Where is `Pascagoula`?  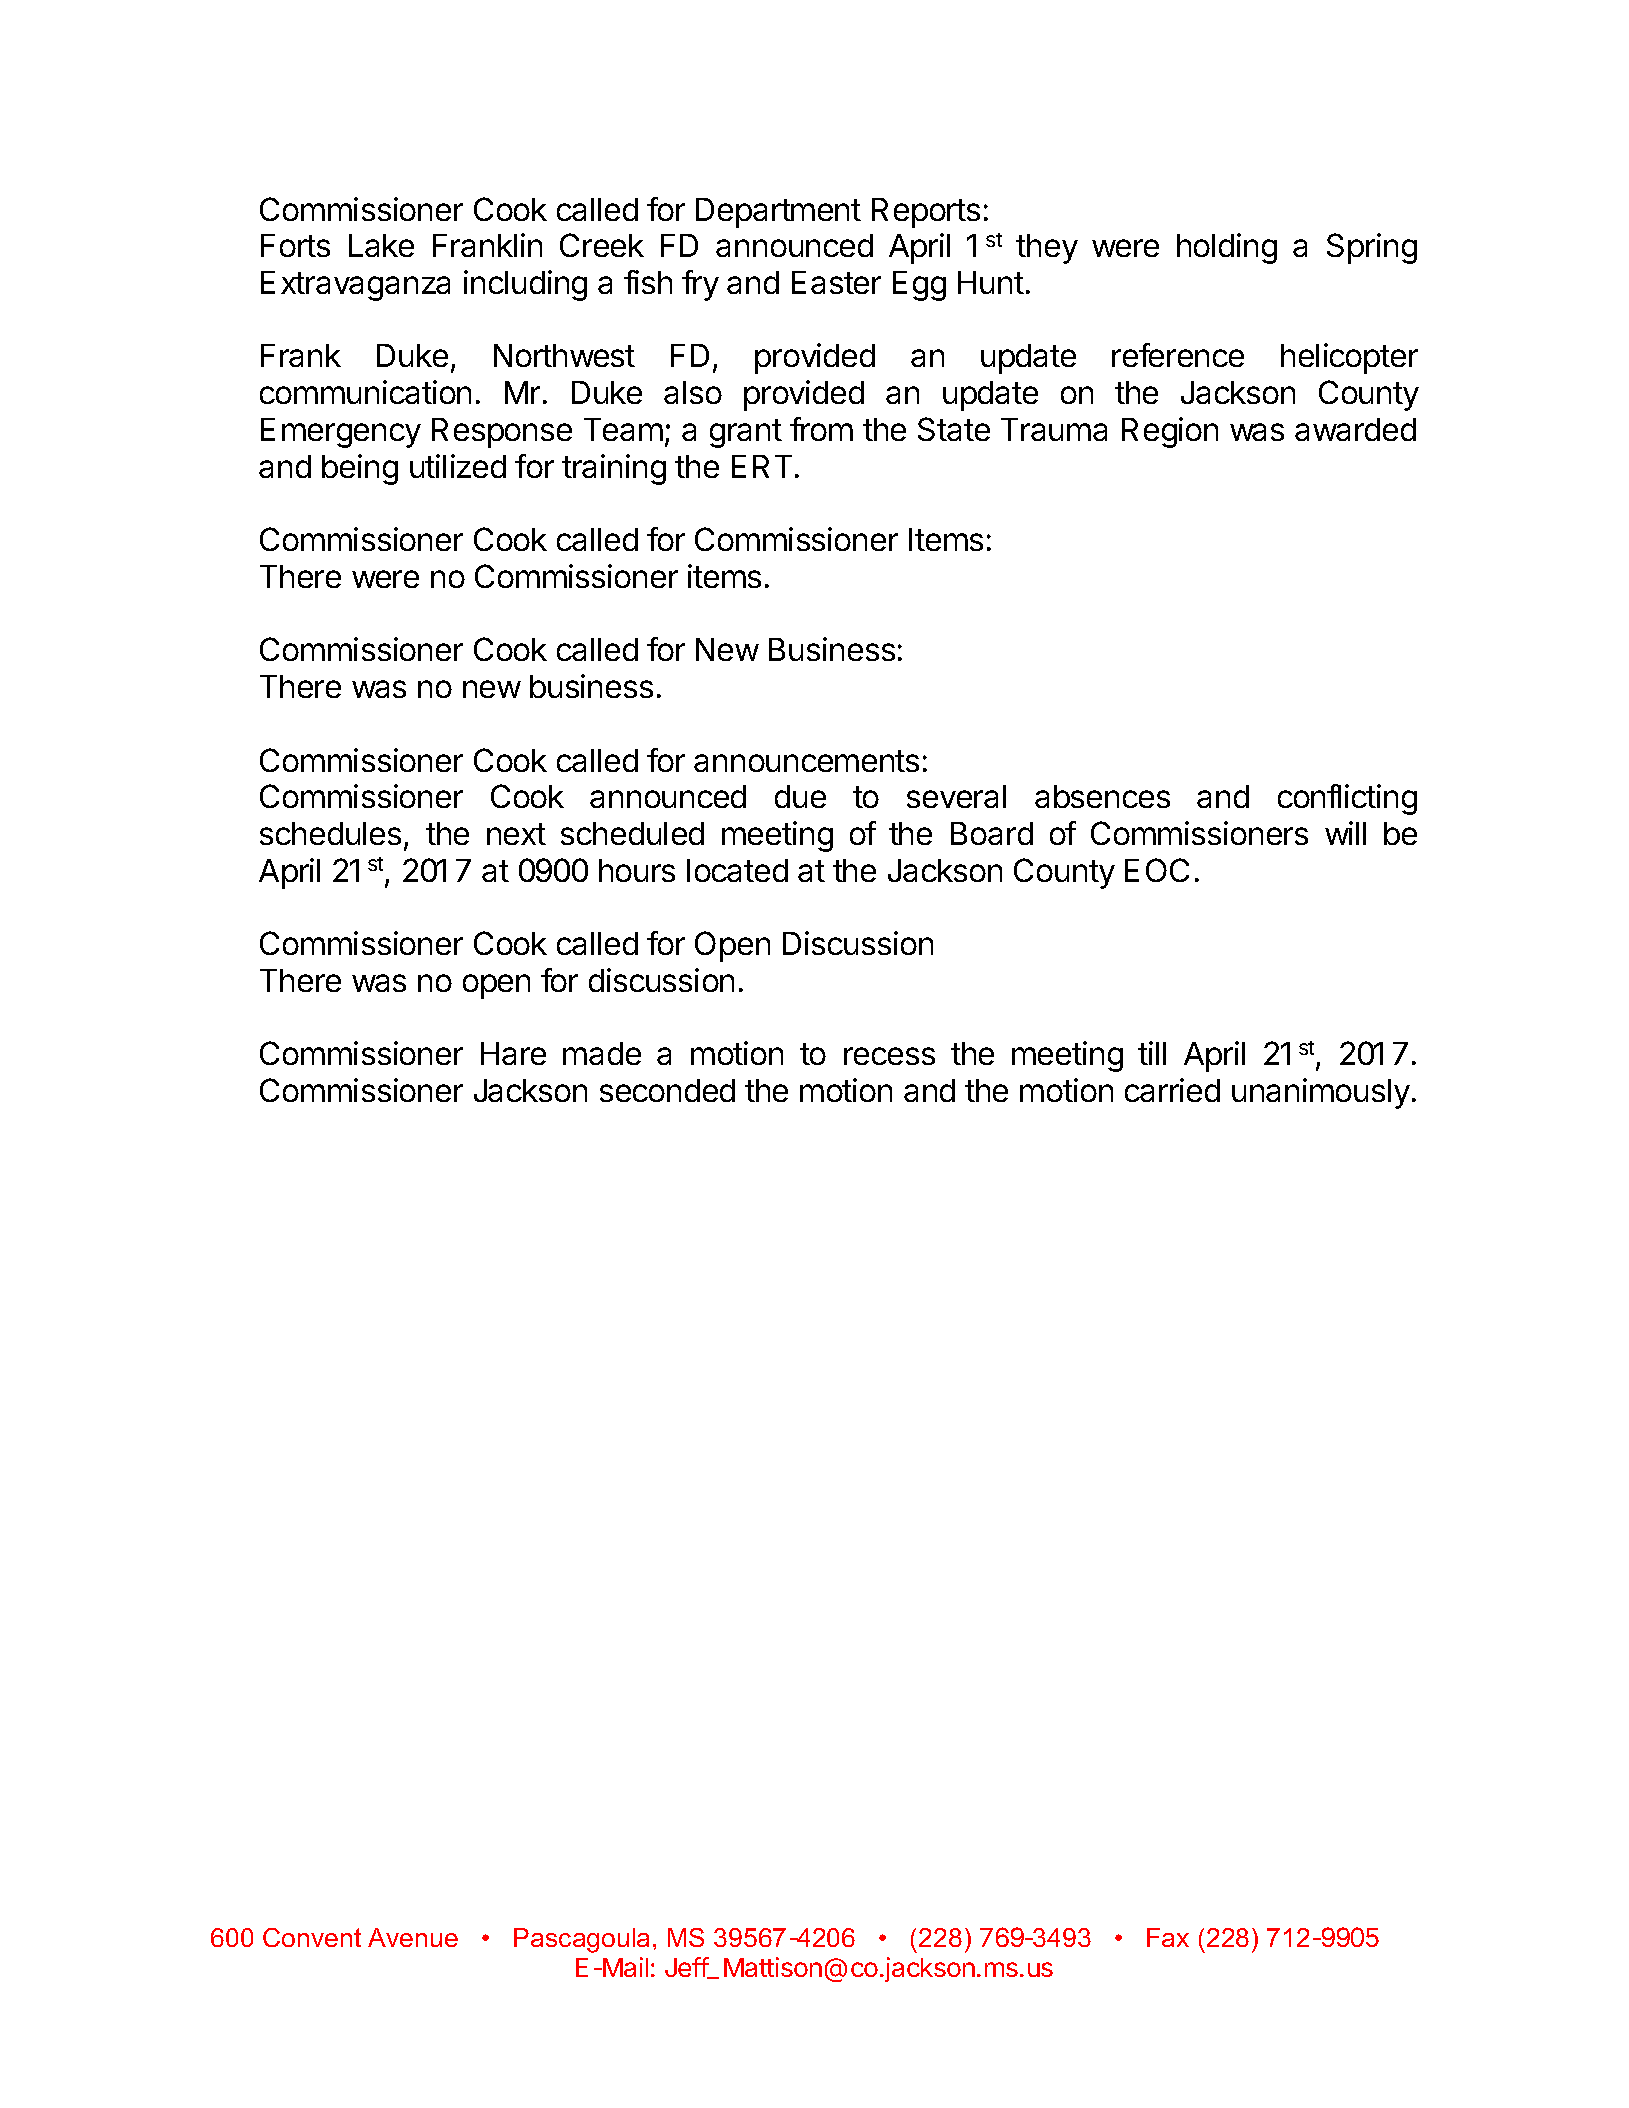 Pascagoula is located at coordinates (581, 1940).
